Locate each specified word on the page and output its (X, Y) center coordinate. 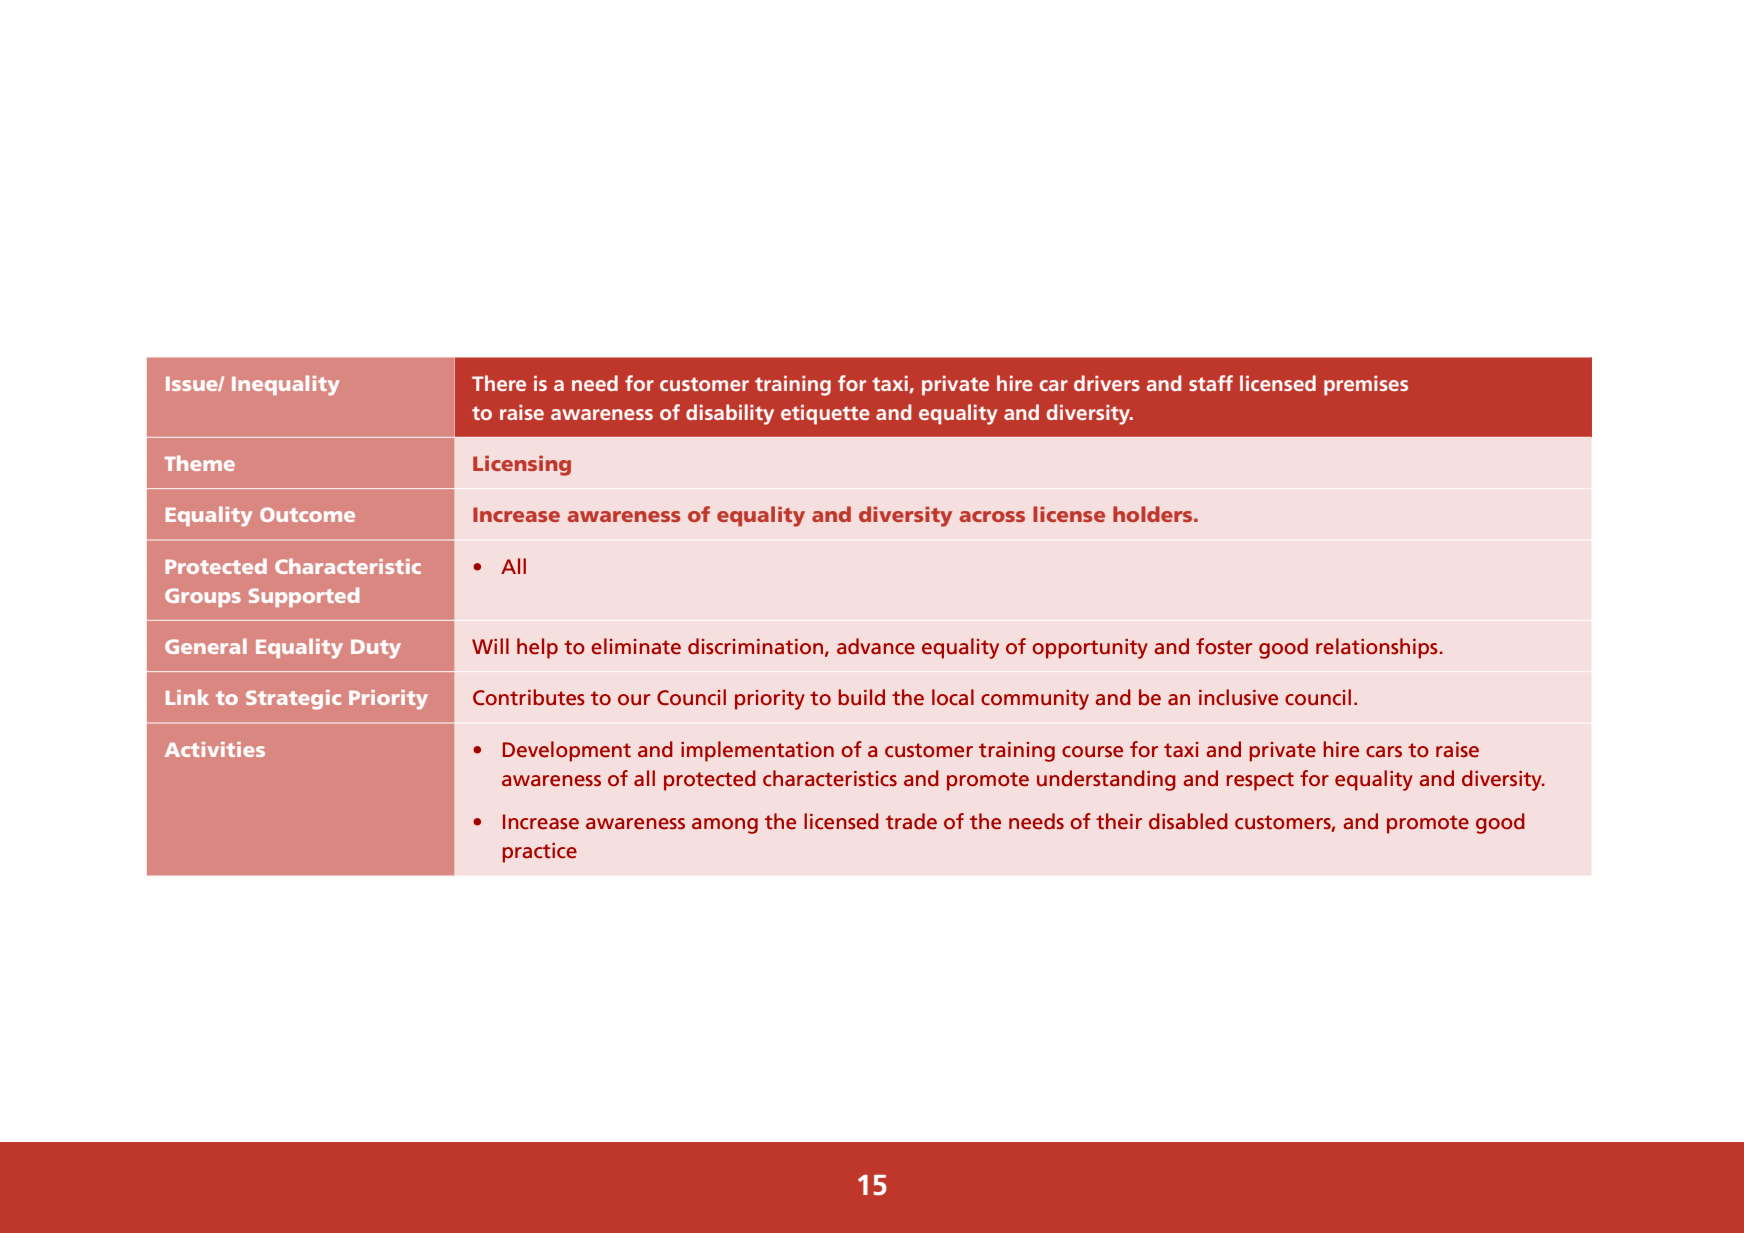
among (725, 826)
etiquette (825, 415)
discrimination (755, 646)
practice (540, 853)
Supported (304, 597)
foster (1224, 646)
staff (1211, 383)
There (499, 383)
